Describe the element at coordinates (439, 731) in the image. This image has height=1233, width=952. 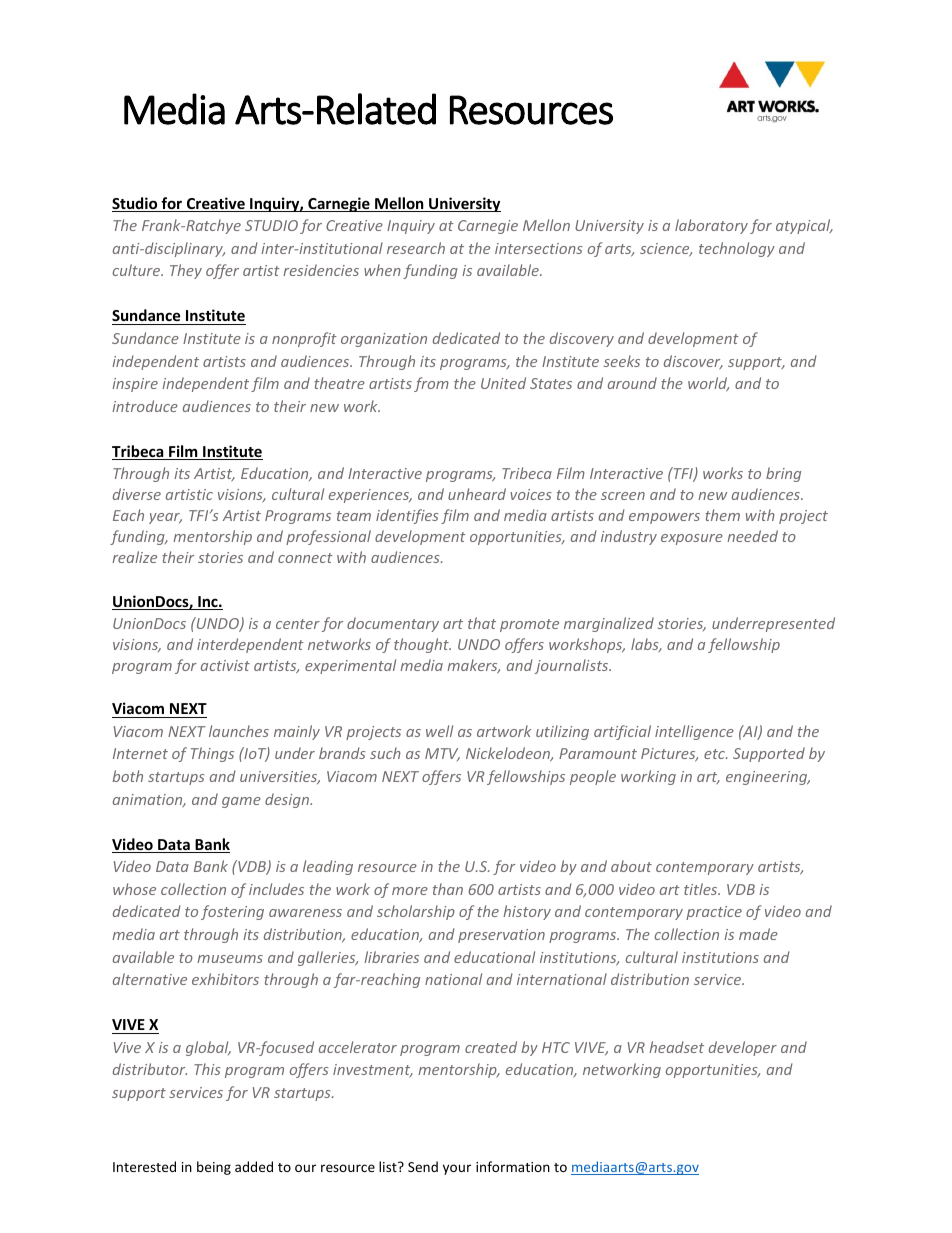
I see `well` at that location.
